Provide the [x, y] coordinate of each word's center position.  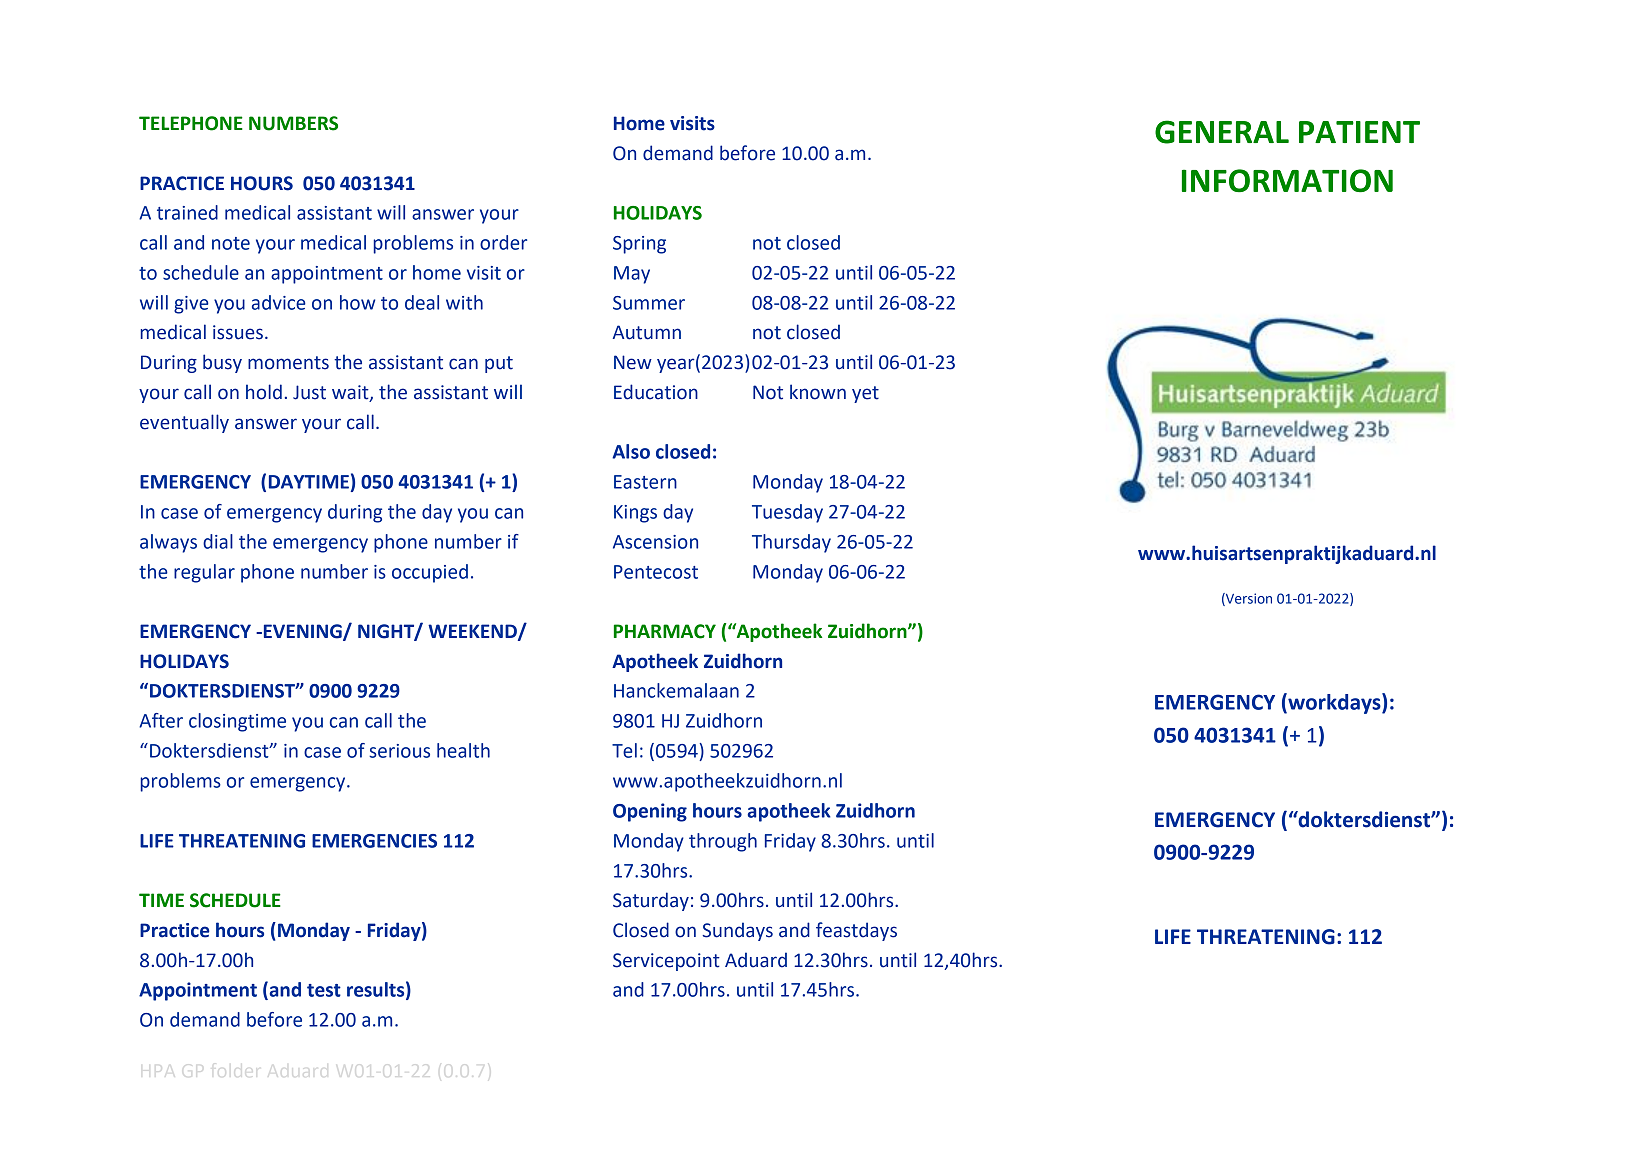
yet [865, 394]
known [818, 392]
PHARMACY [665, 631]
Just [309, 392]
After [161, 720]
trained [187, 212]
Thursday [791, 543]
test [324, 990]
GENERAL [1222, 132]
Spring [639, 245]
